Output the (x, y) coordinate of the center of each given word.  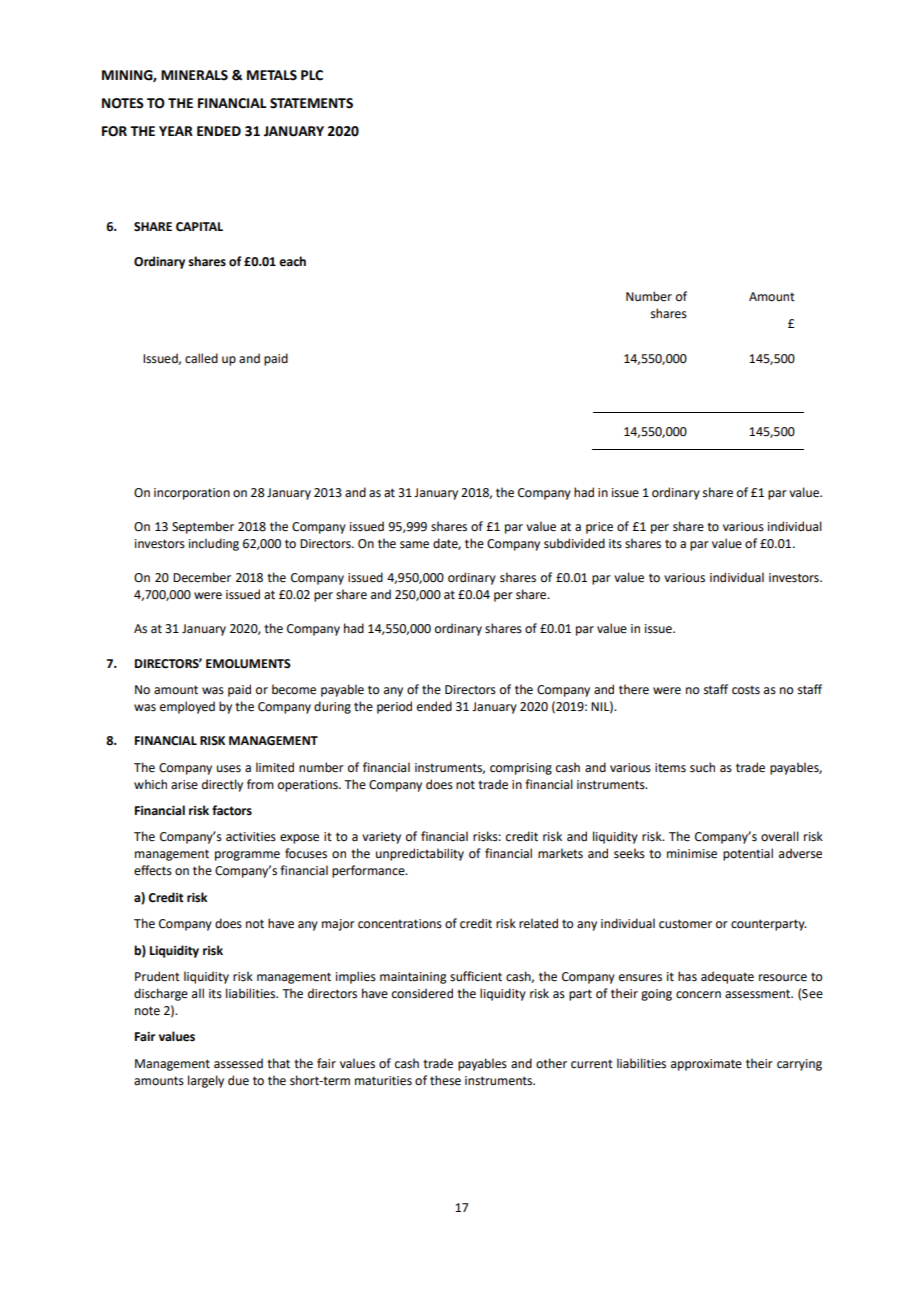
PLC (312, 75)
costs (746, 690)
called (201, 358)
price (599, 528)
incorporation (192, 494)
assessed (238, 1063)
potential (748, 854)
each (292, 261)
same (414, 545)
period (394, 707)
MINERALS (194, 75)
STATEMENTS (311, 103)
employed (187, 707)
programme (247, 856)
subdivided (574, 543)
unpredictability (420, 854)
